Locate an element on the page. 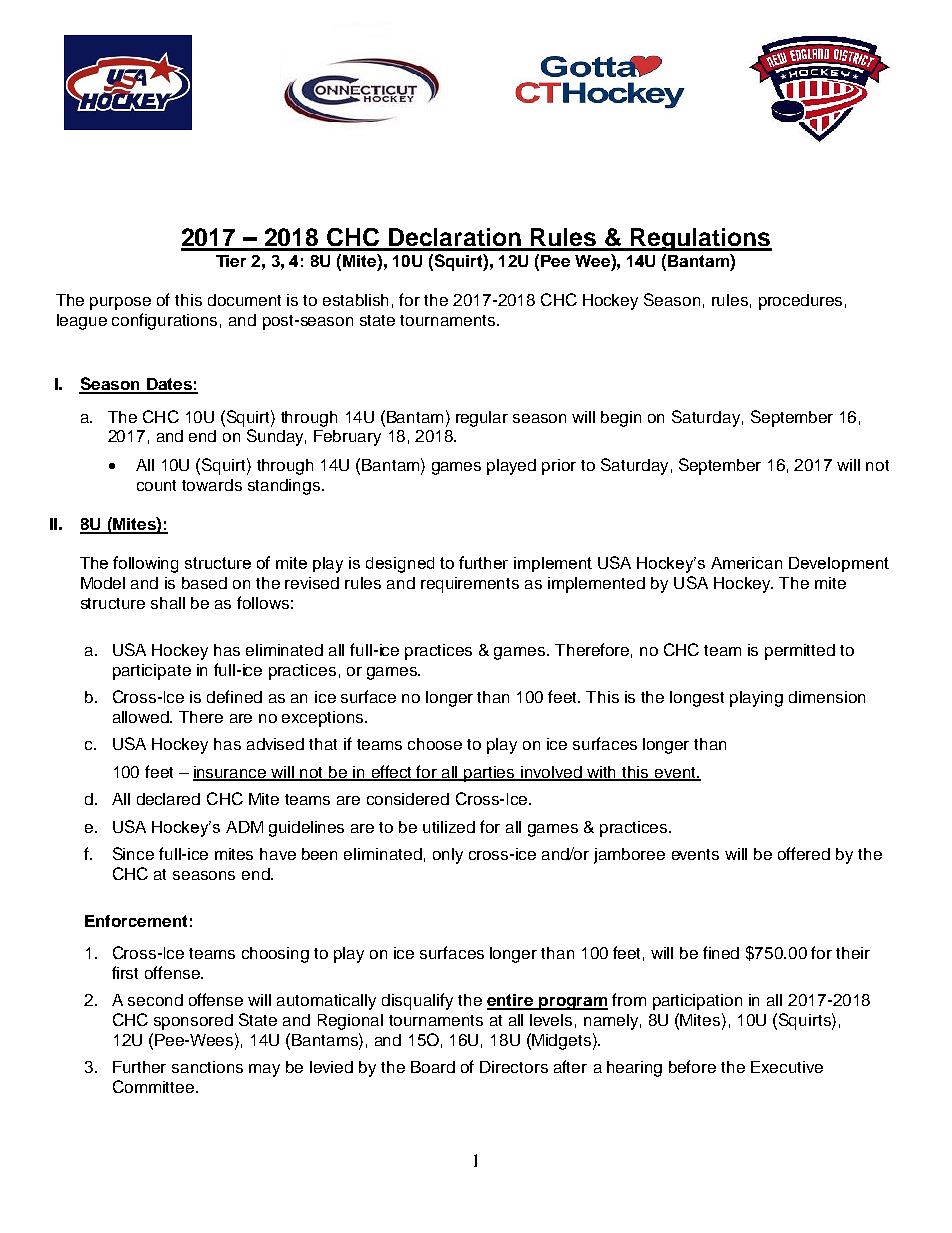 This page has width=952, height=1233. Tier is located at coordinates (231, 261).
